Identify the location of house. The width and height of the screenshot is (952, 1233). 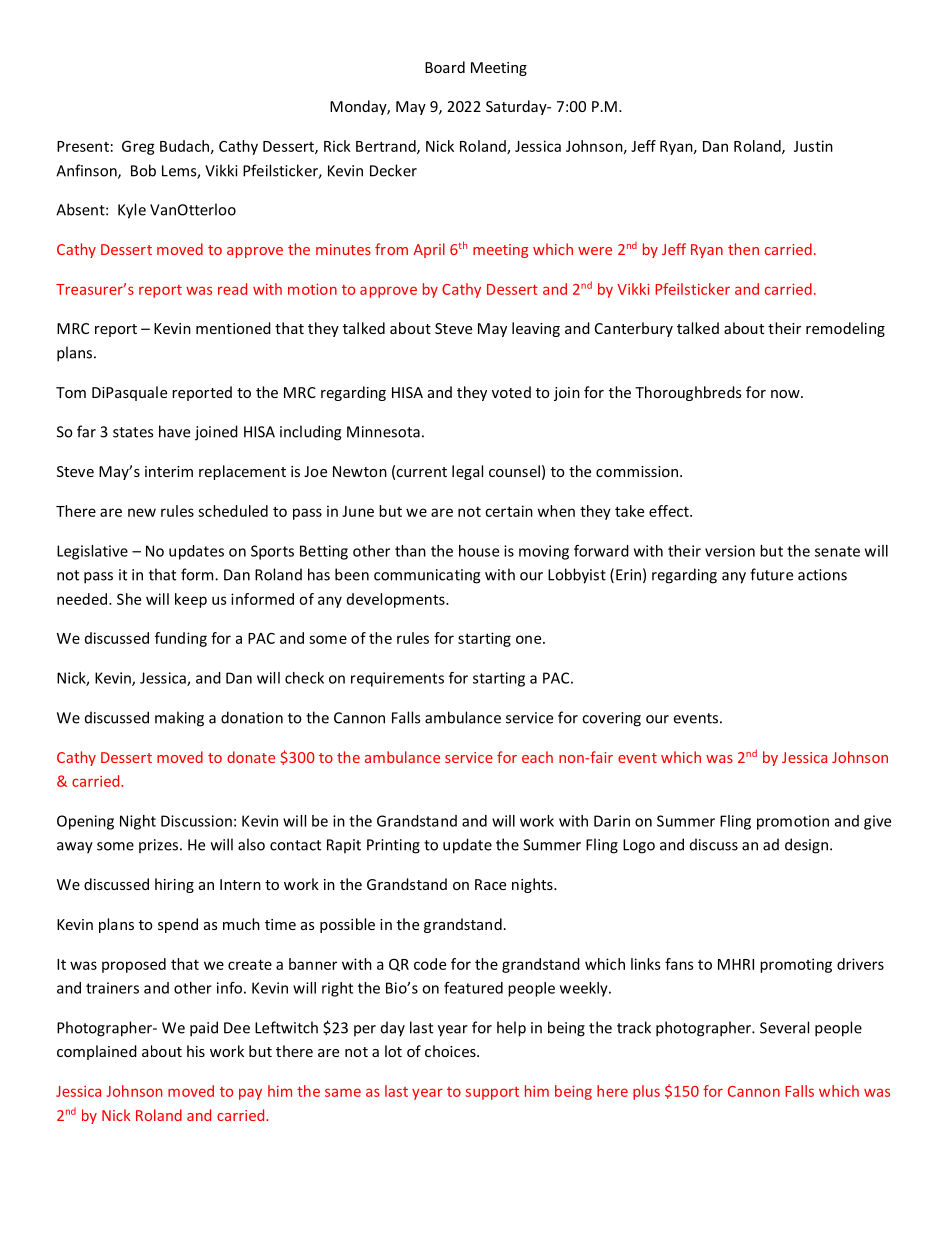
(479, 551).
